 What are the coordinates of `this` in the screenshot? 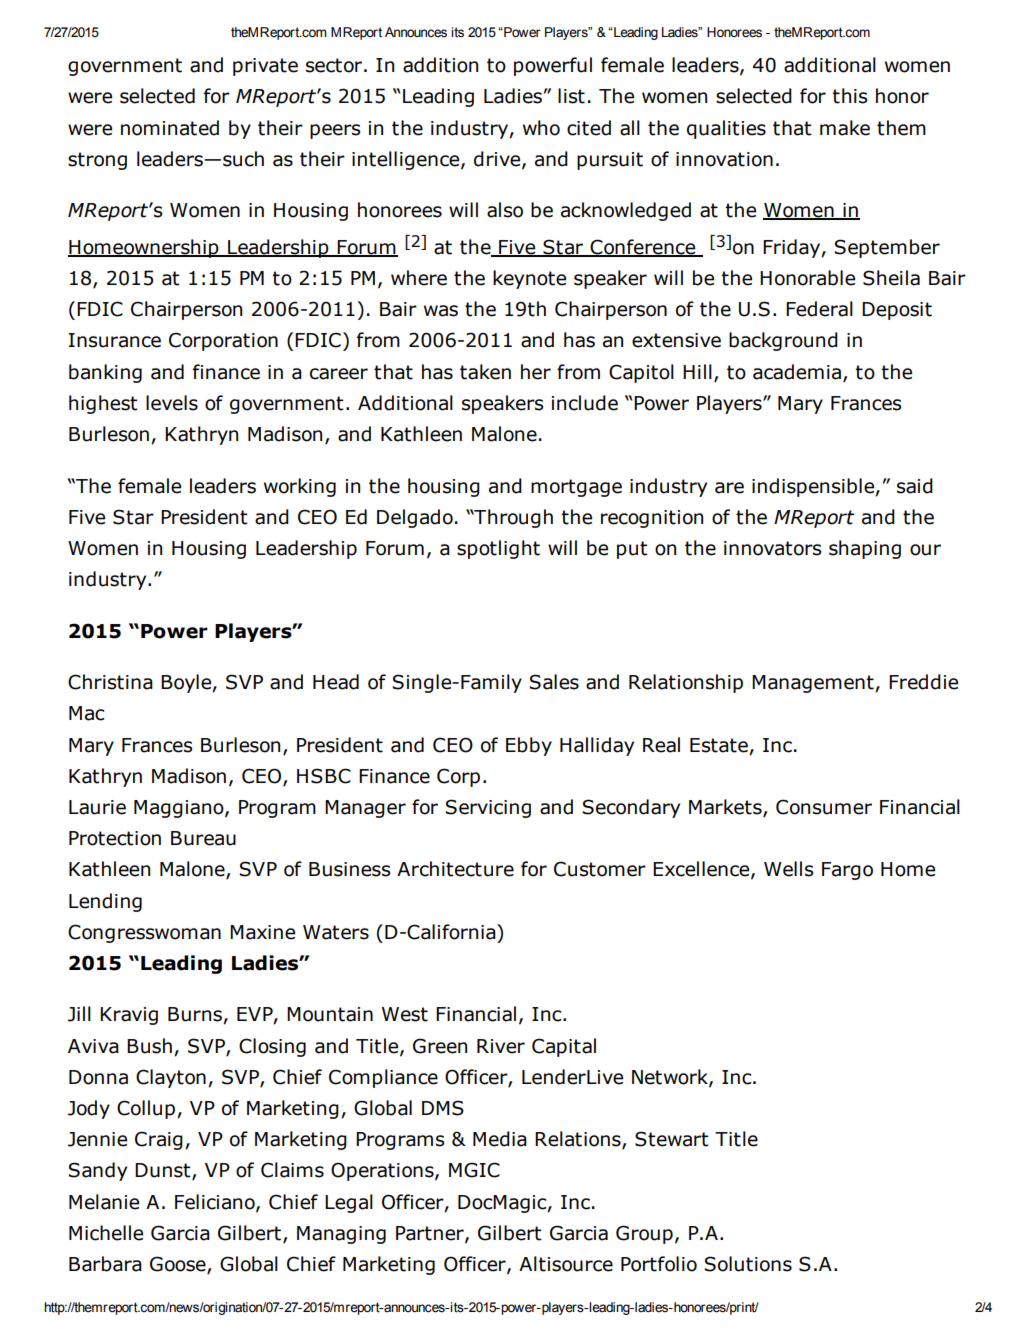 It's located at (849, 96).
